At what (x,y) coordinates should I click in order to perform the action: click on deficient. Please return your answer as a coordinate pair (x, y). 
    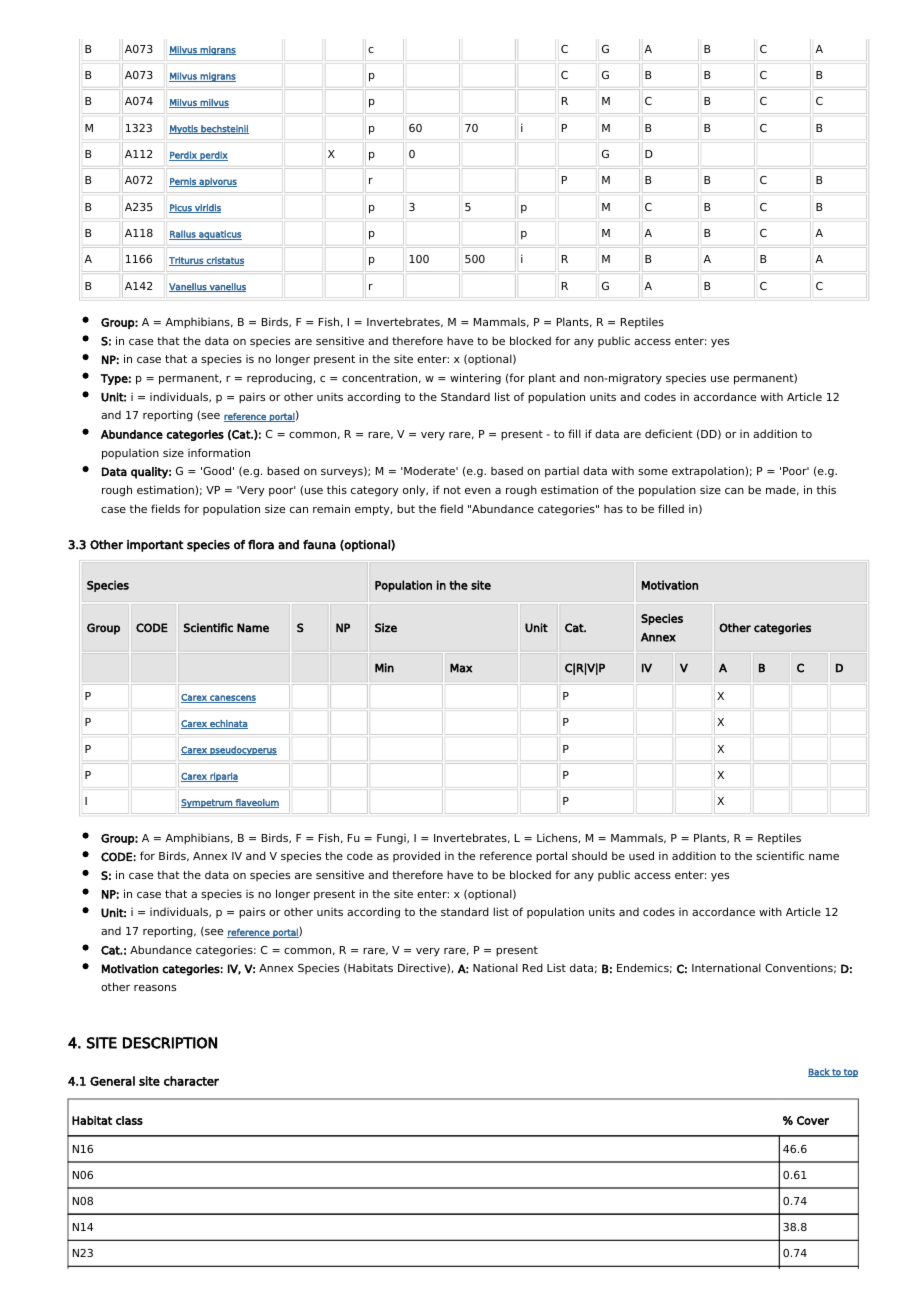
    Looking at the image, I should click on (669, 433).
